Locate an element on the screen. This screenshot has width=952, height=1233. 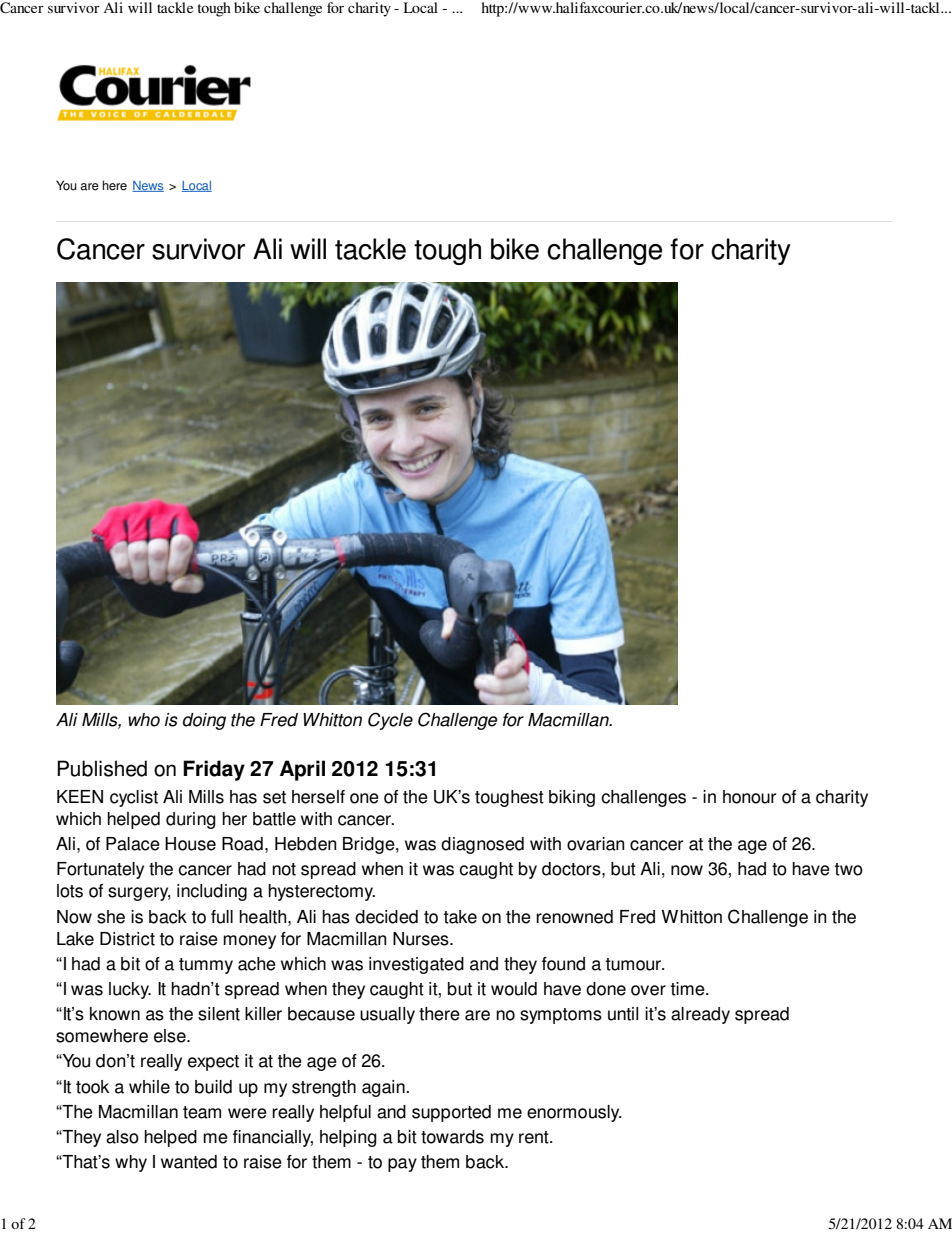
Cycle is located at coordinates (390, 721).
